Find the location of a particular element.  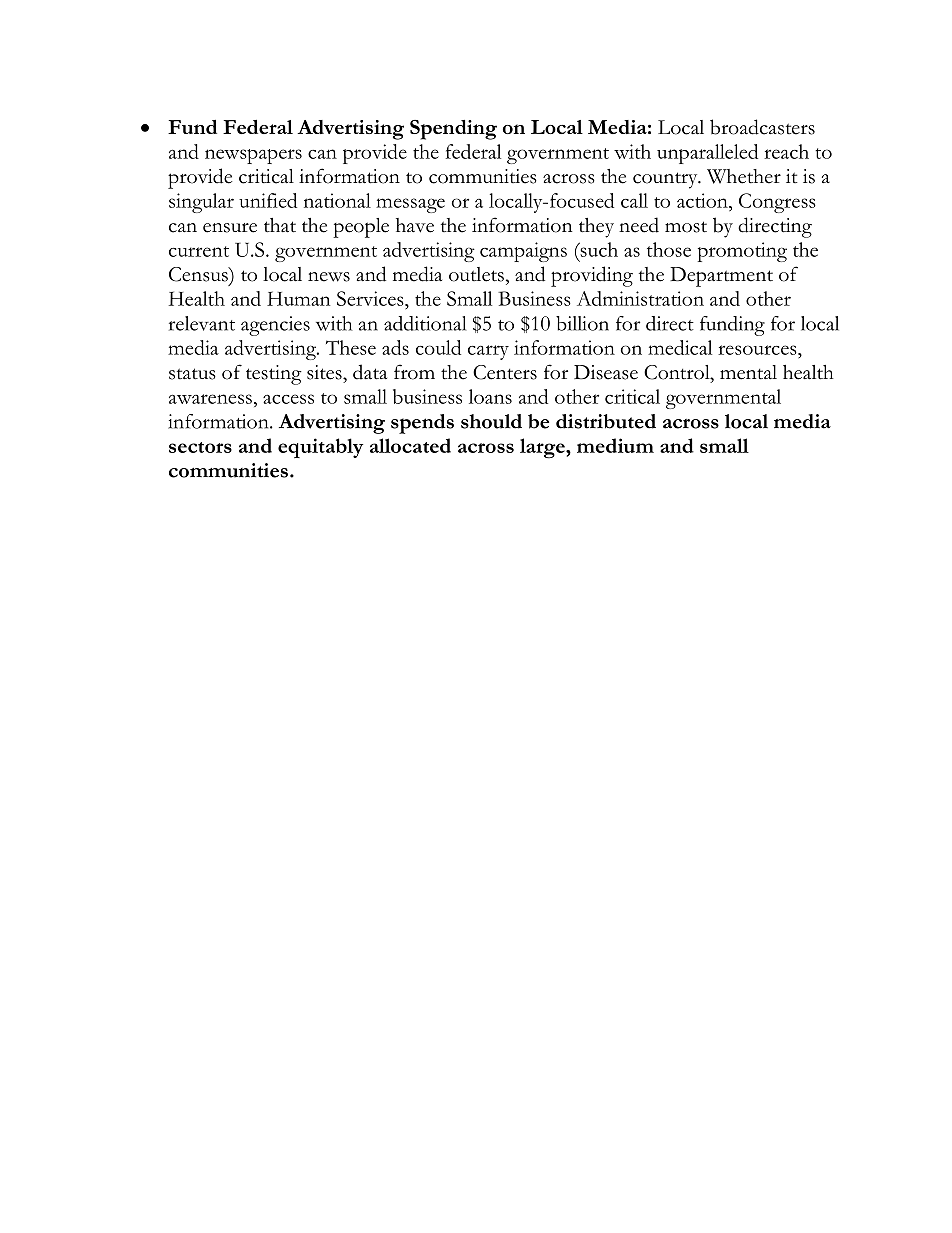

equitably is located at coordinates (320, 448).
